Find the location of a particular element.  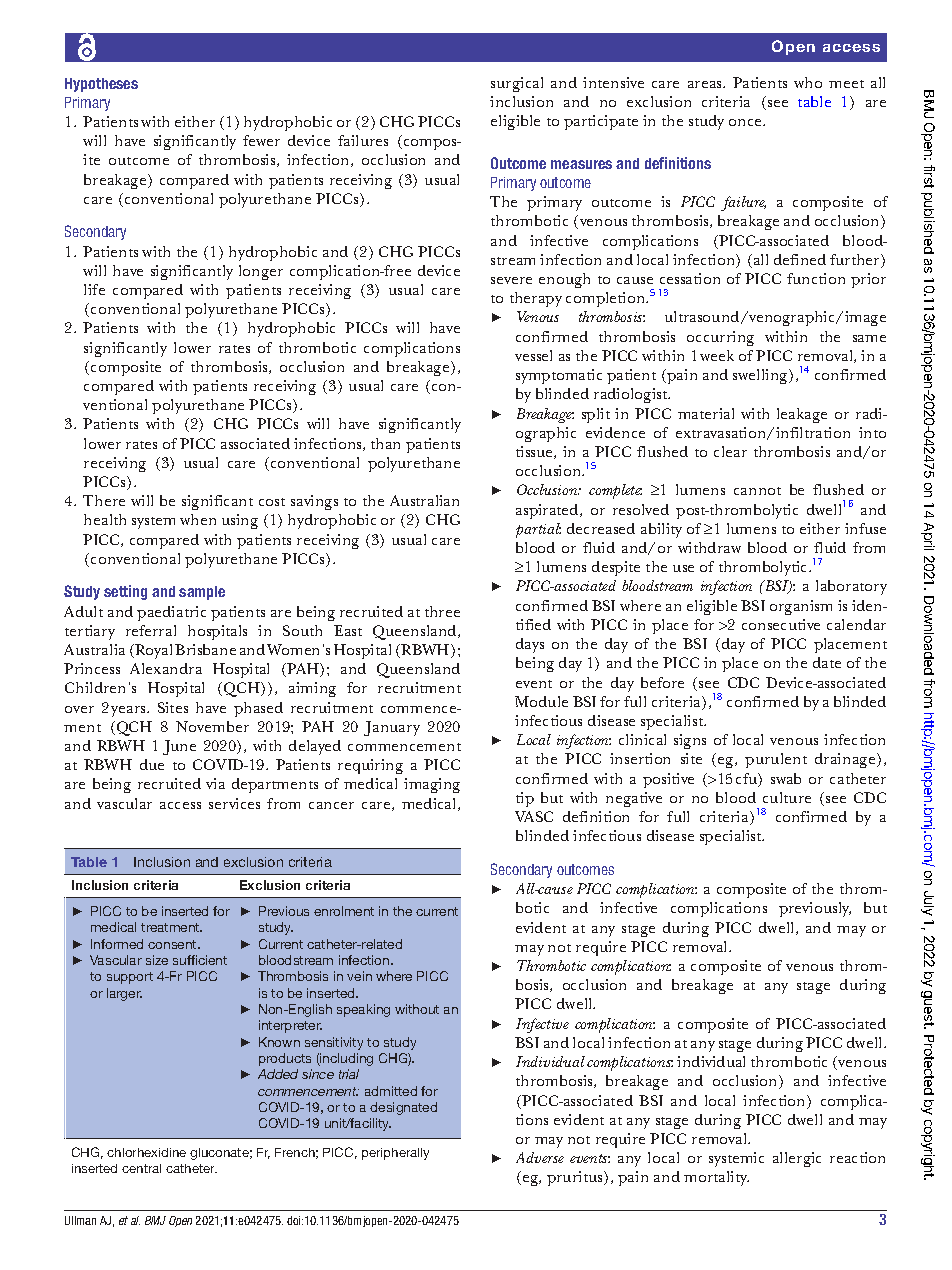

life is located at coordinates (94, 289).
